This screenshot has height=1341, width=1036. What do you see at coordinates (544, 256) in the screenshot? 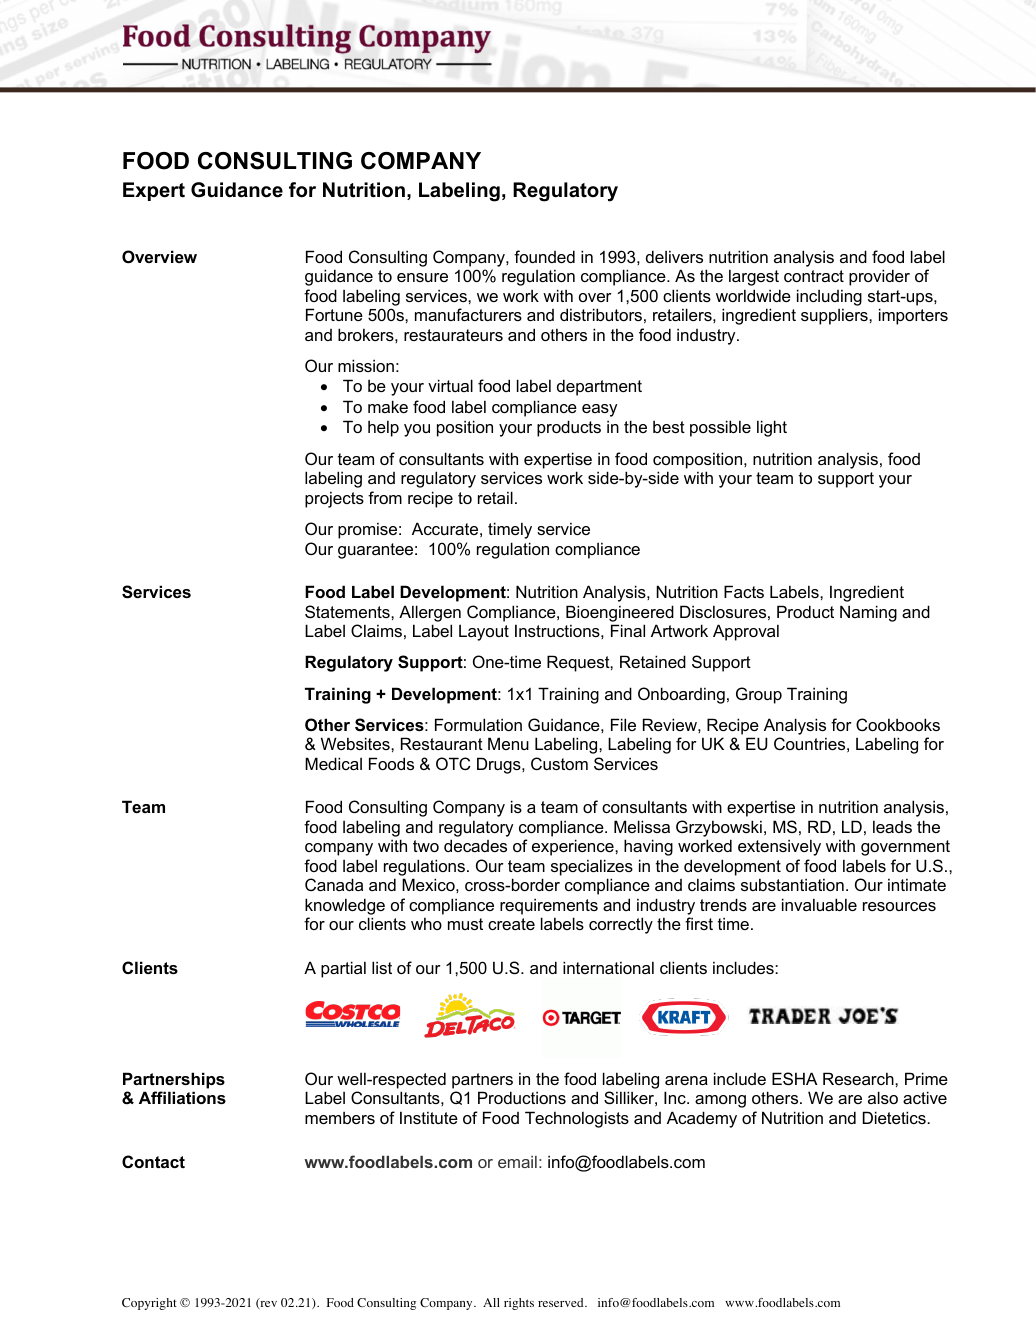
I see `founded` at bounding box center [544, 256].
